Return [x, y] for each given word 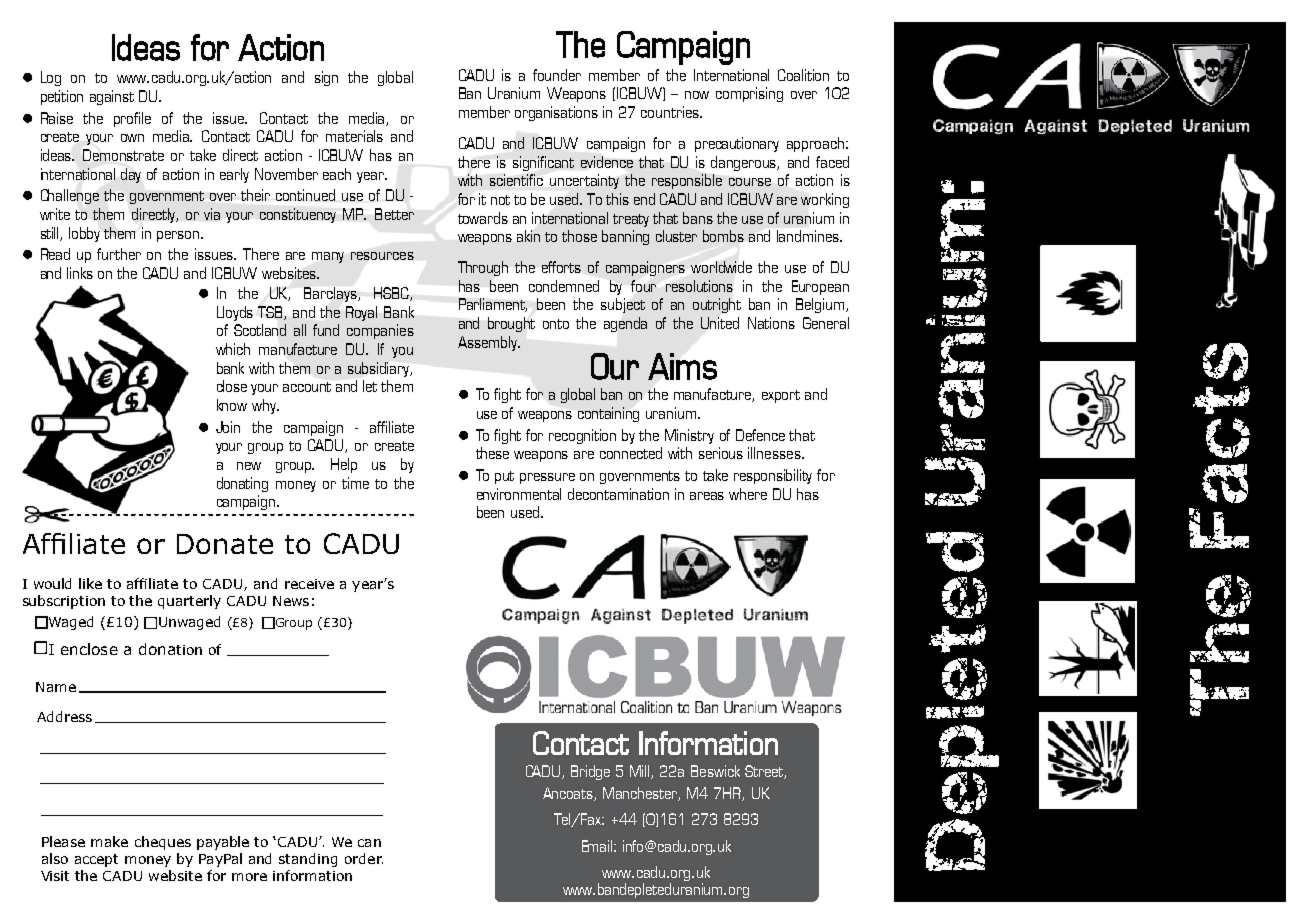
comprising [749, 94]
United [720, 323]
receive [309, 584]
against [112, 97]
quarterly [189, 602]
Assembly [489, 343]
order [364, 858]
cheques [163, 843]
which [233, 349]
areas [707, 496]
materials [354, 136]
